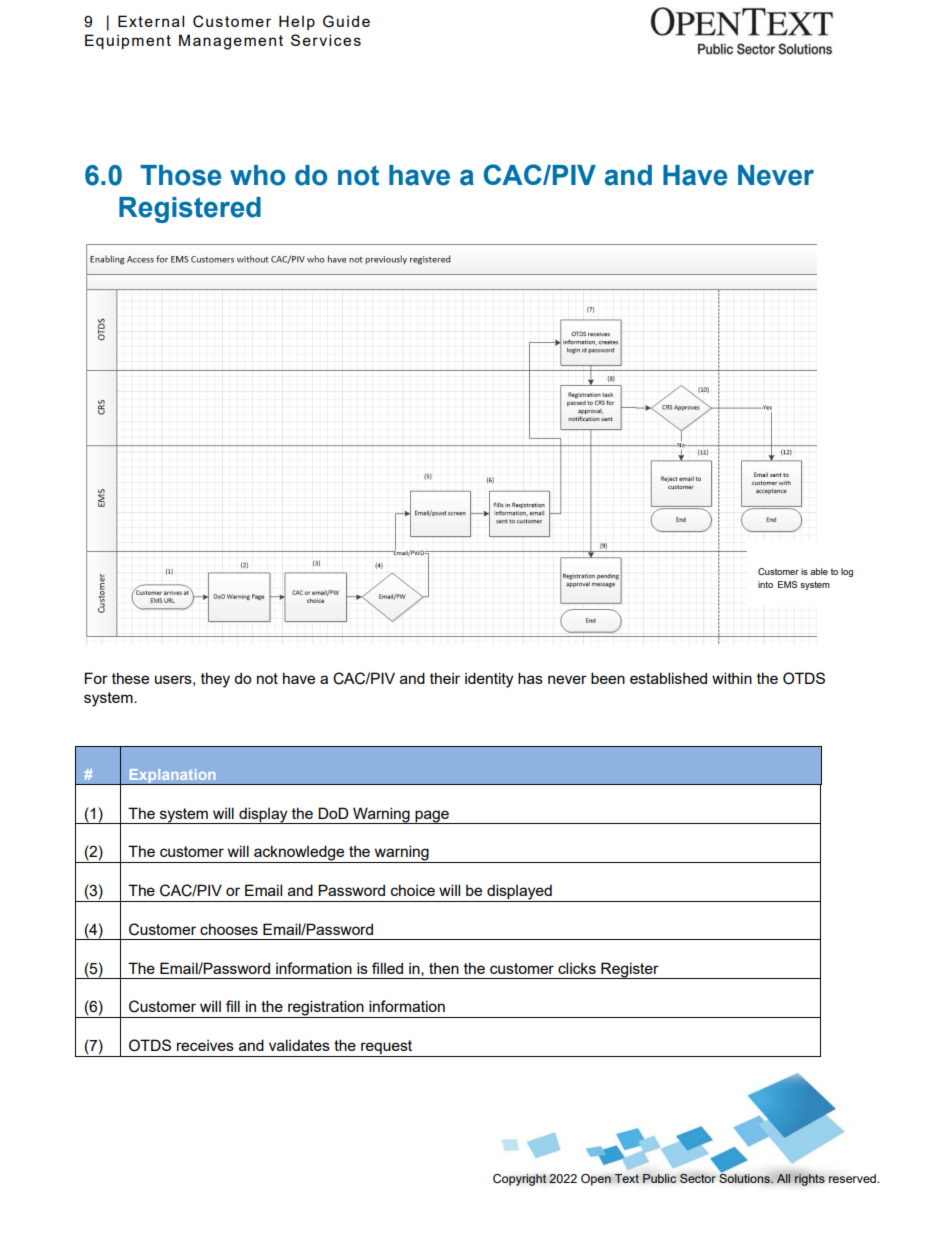  I want to click on able, so click(819, 571).
